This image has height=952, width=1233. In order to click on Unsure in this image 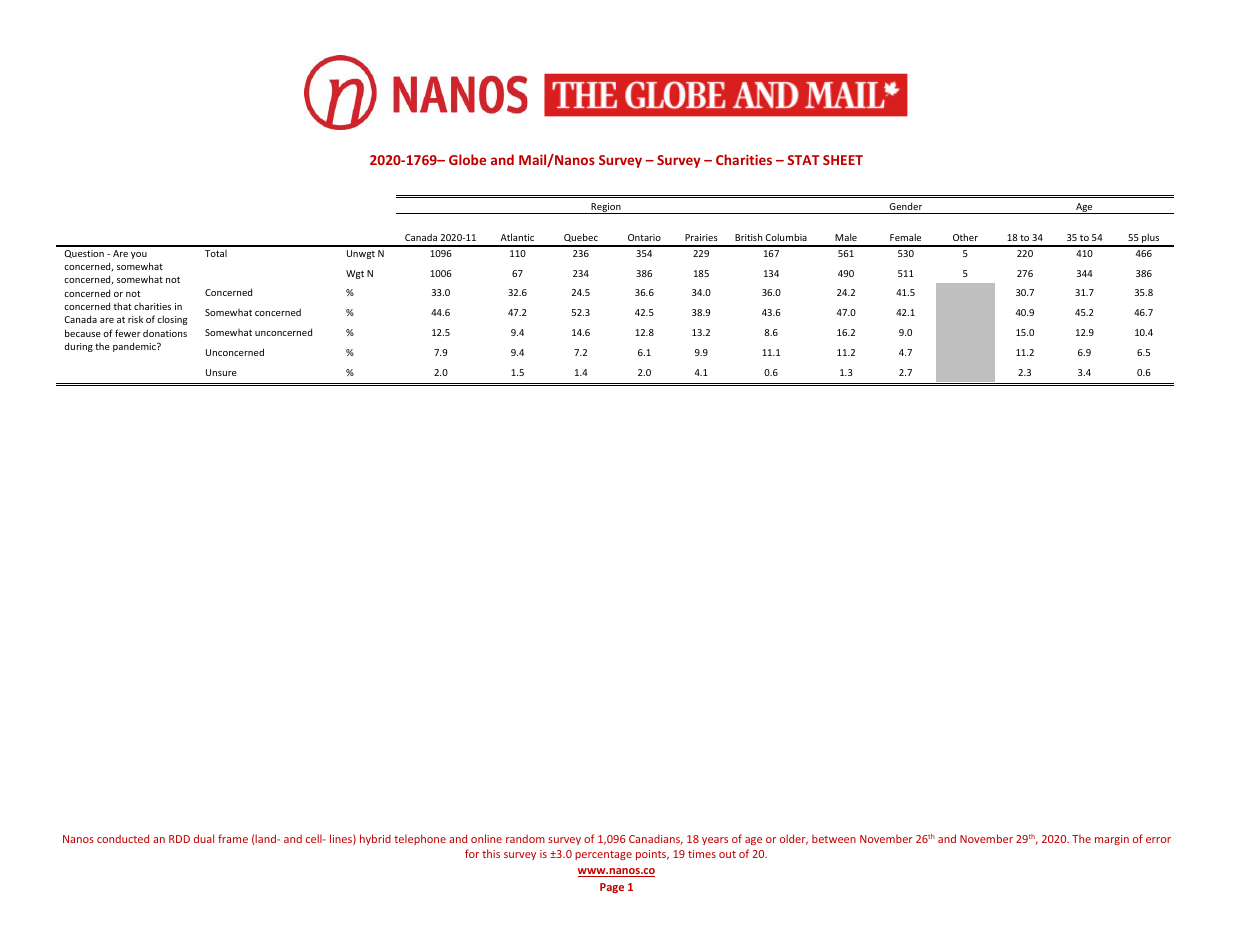, I will do `click(221, 372)`.
